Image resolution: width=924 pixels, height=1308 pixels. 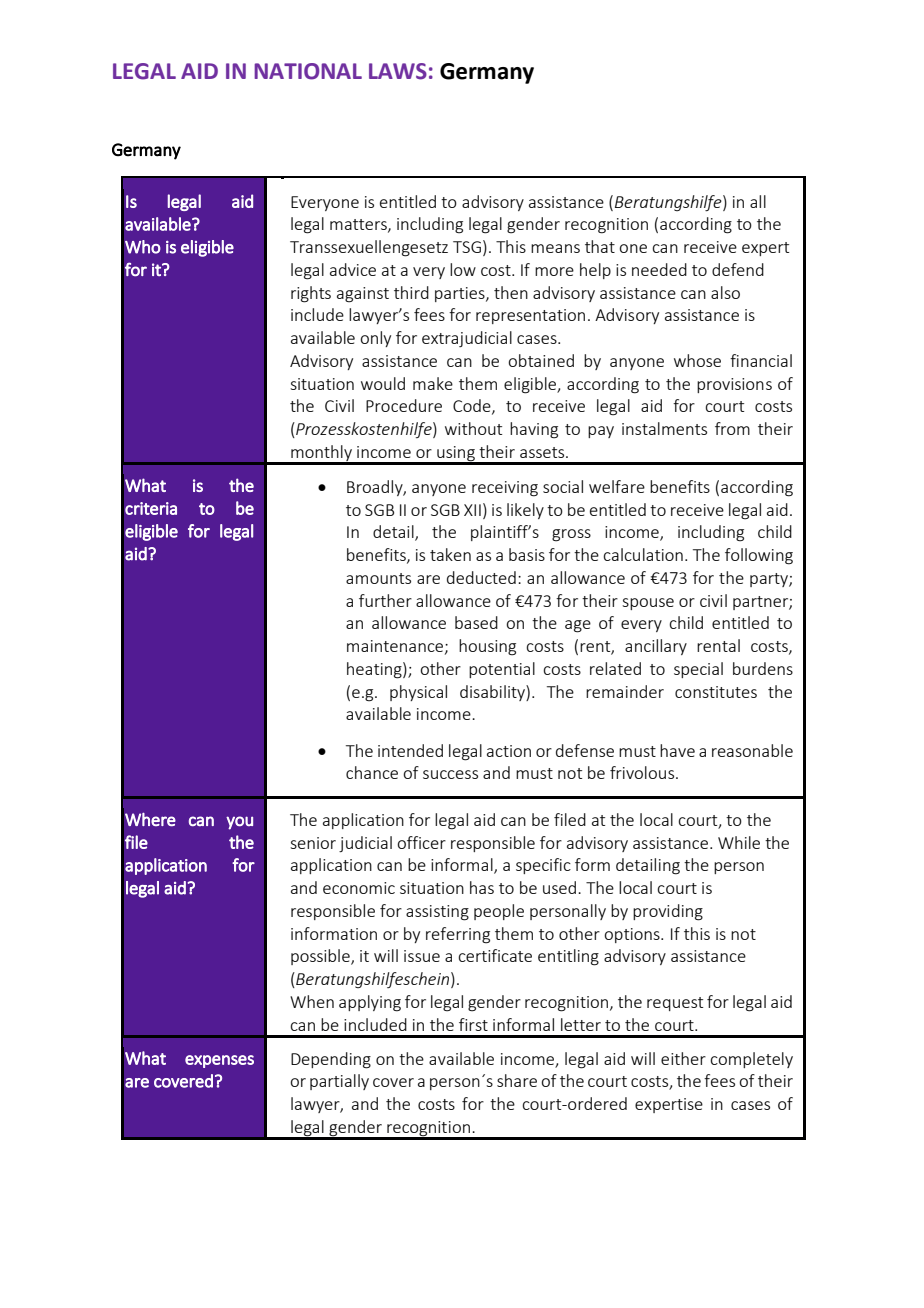 What do you see at coordinates (600, 246) in the page?
I see `that` at bounding box center [600, 246].
